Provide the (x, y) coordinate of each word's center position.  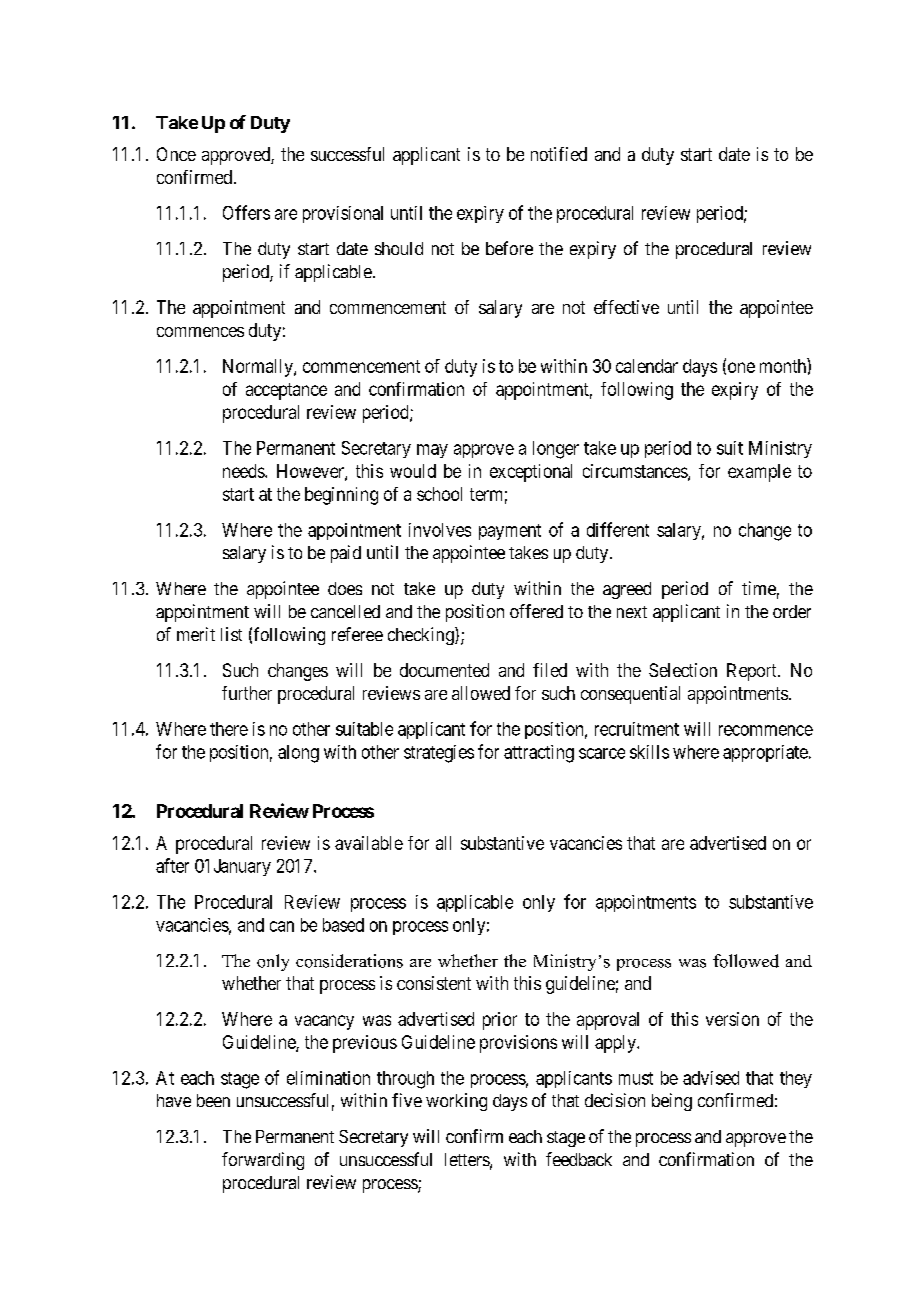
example (759, 473)
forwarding (263, 1161)
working (456, 1102)
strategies (439, 754)
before (509, 248)
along (298, 754)
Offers (246, 212)
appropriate (765, 753)
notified (559, 154)
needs (244, 471)
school (439, 494)
